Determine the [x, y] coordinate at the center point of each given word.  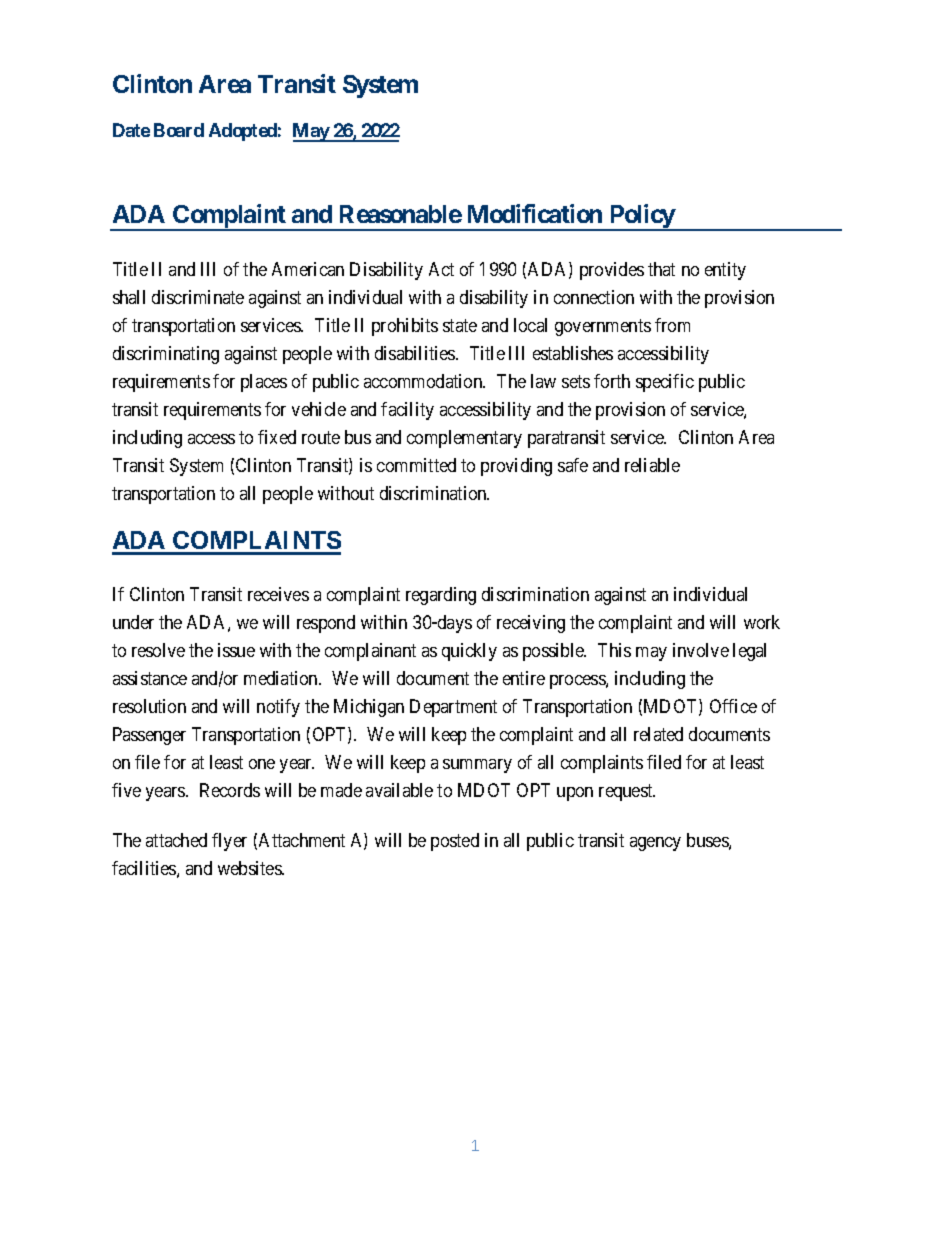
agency [655, 844]
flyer [229, 842]
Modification [535, 213]
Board [179, 130]
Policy [641, 217]
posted [455, 842]
